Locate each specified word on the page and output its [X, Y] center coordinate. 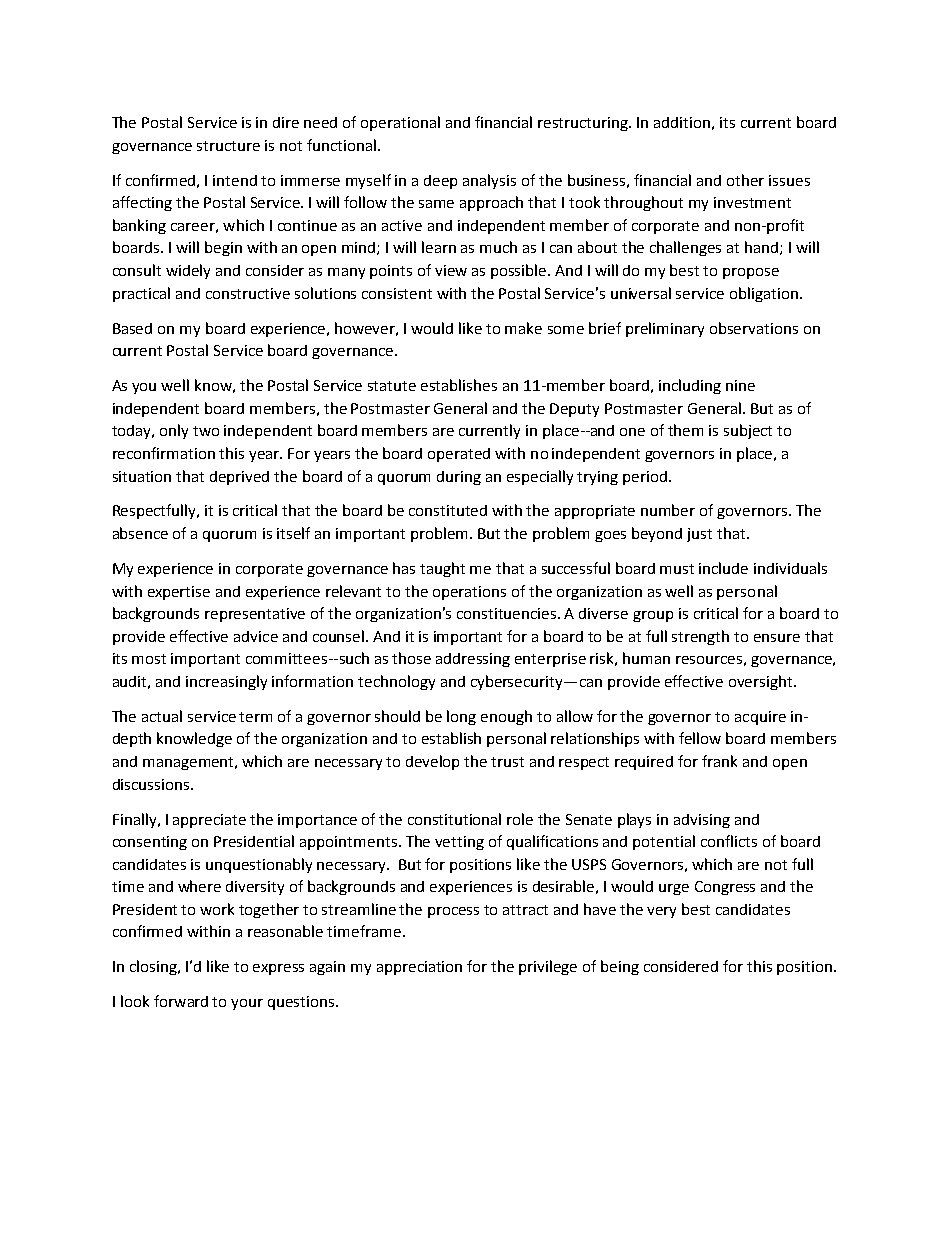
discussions [152, 784]
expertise [179, 593]
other [745, 180]
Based [132, 328]
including [690, 386]
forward [181, 1001]
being [620, 967]
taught [442, 569]
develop [432, 762]
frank [719, 761]
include [723, 568]
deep [440, 182]
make [523, 328]
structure [228, 146]
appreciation [419, 968]
